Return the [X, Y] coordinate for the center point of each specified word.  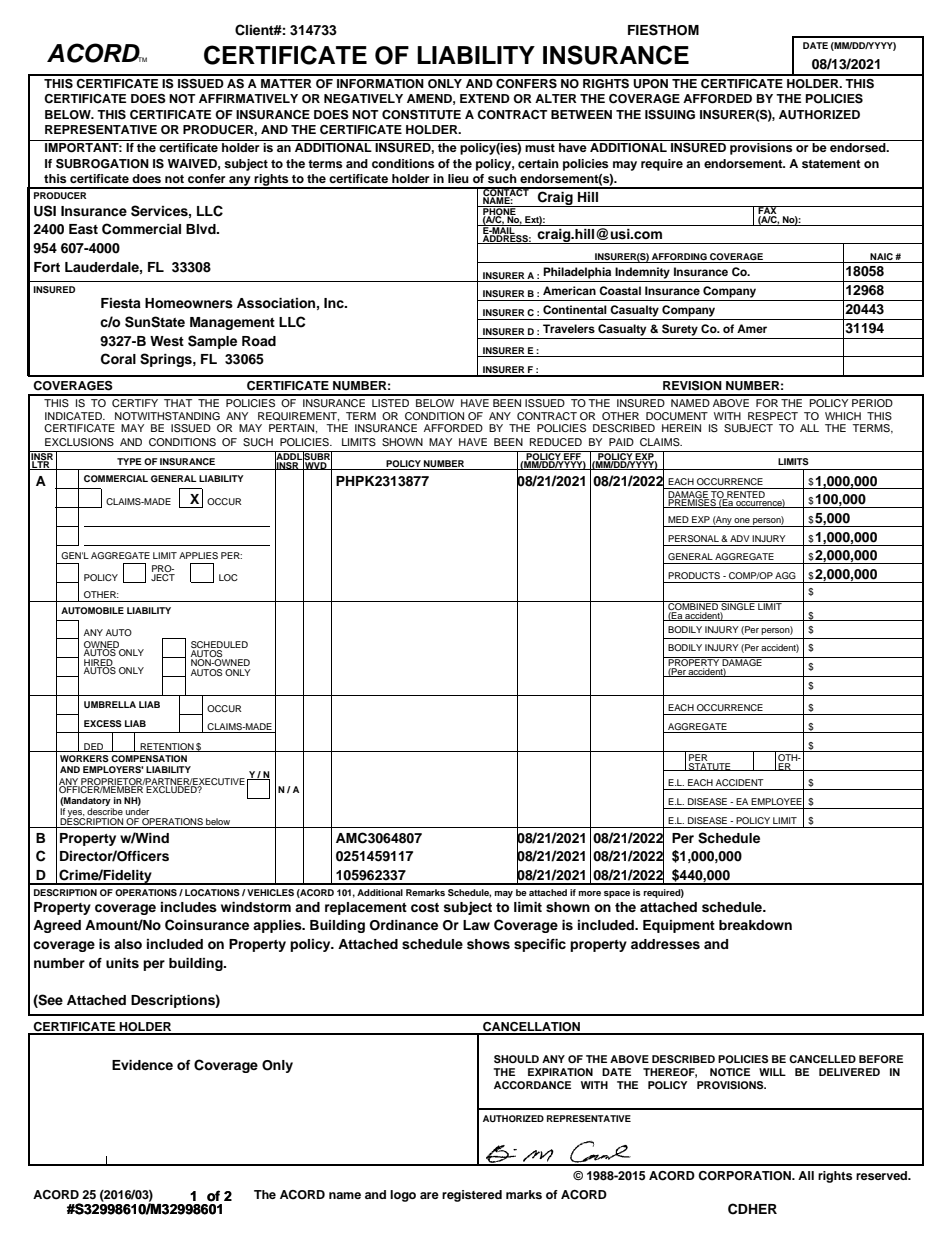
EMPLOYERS [113, 769]
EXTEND [485, 98]
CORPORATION [745, 1176]
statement [831, 164]
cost [425, 907]
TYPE [129, 461]
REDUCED [556, 442]
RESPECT [773, 416]
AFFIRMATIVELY [248, 98]
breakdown [755, 925]
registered [472, 1196]
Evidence [142, 1065]
